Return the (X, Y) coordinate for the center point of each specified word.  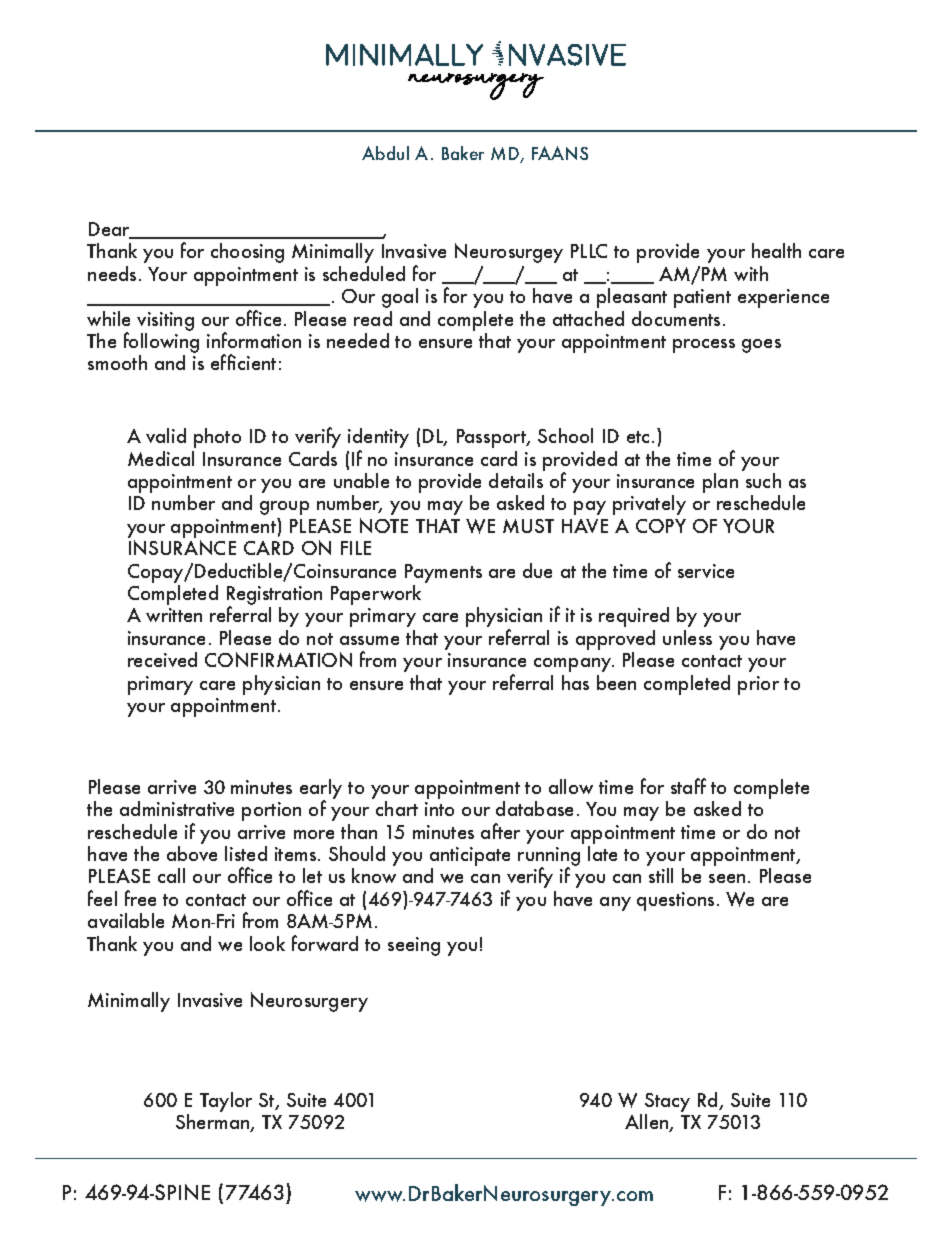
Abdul (385, 153)
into (439, 809)
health (776, 250)
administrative (177, 808)
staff (688, 786)
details (516, 480)
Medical (161, 458)
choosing (247, 253)
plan (720, 483)
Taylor (226, 1102)
